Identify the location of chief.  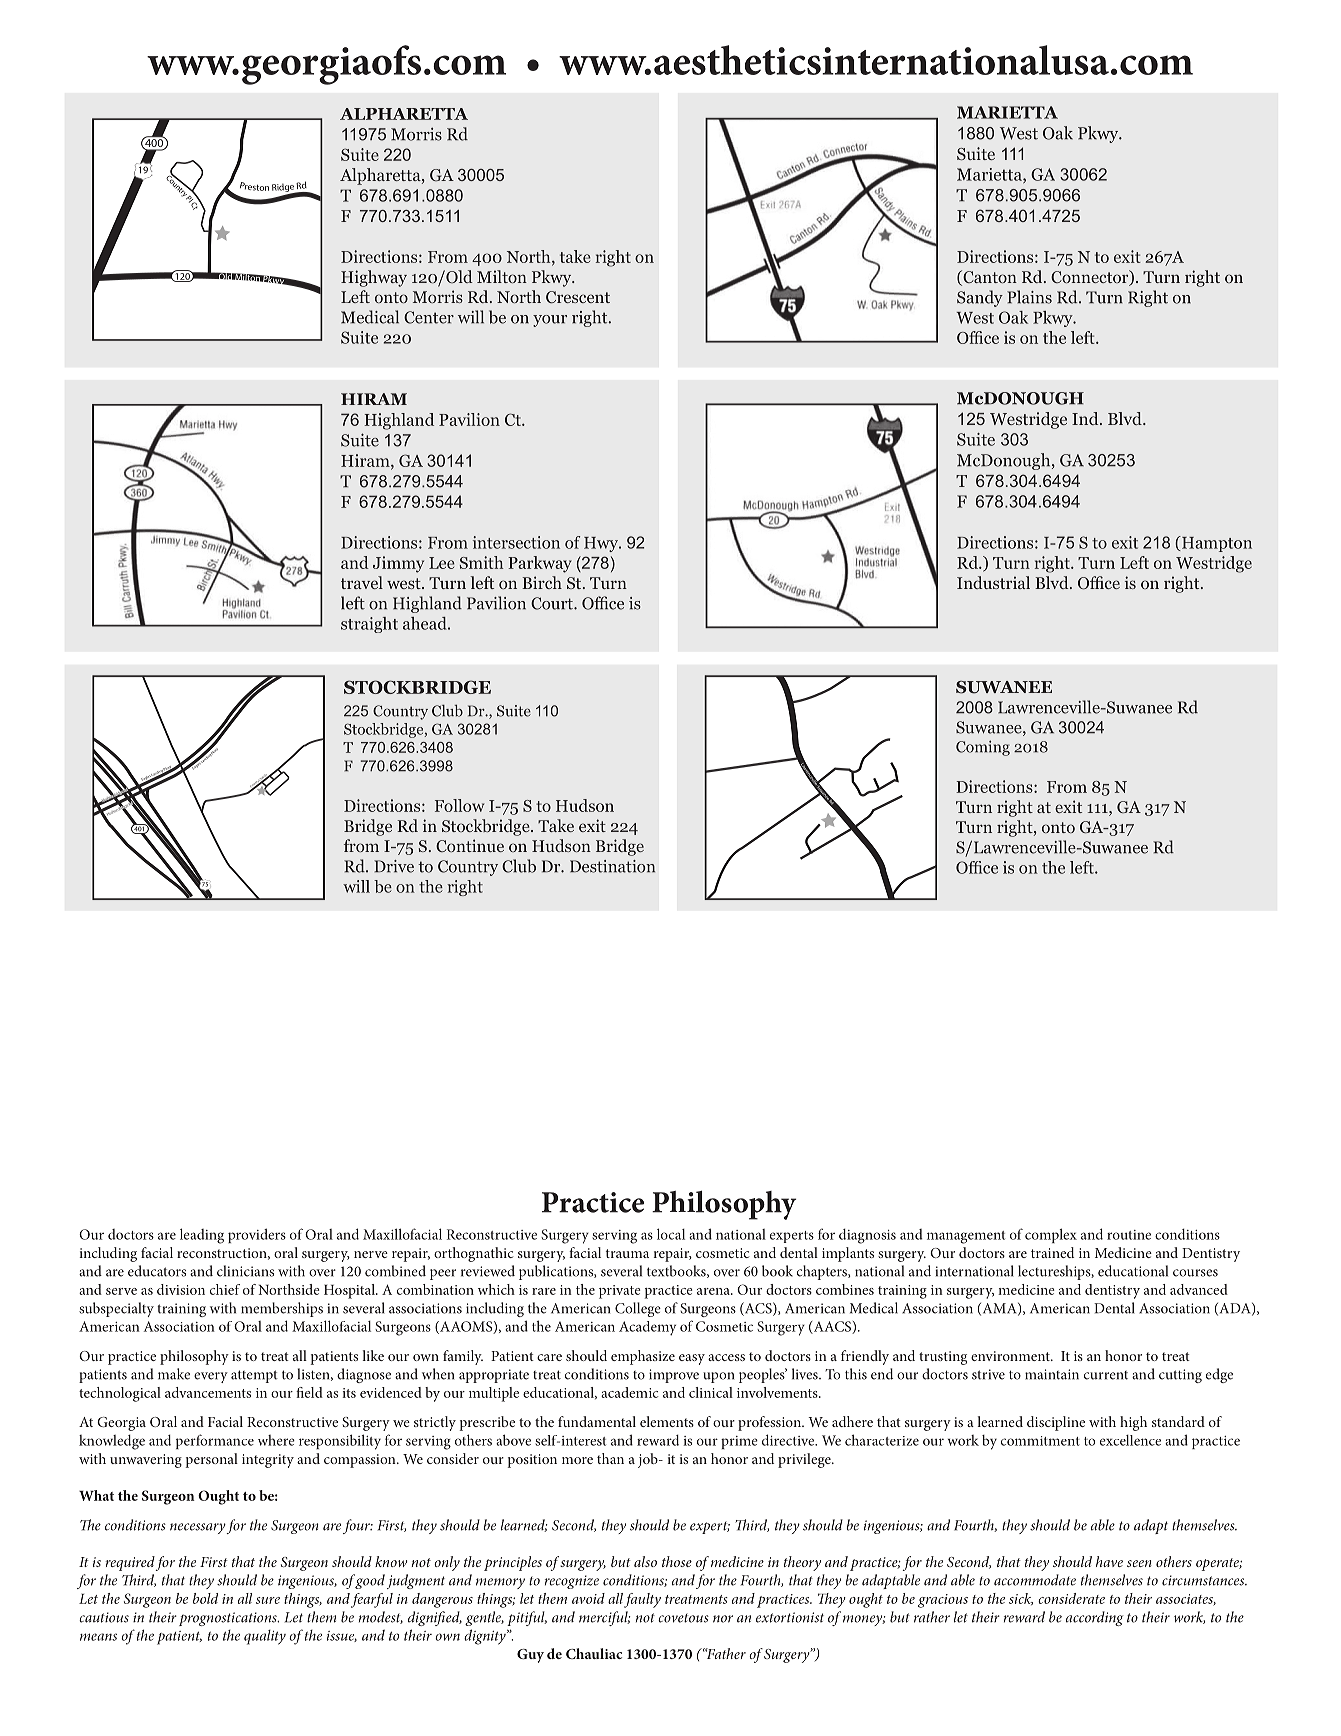
(225, 1289).
